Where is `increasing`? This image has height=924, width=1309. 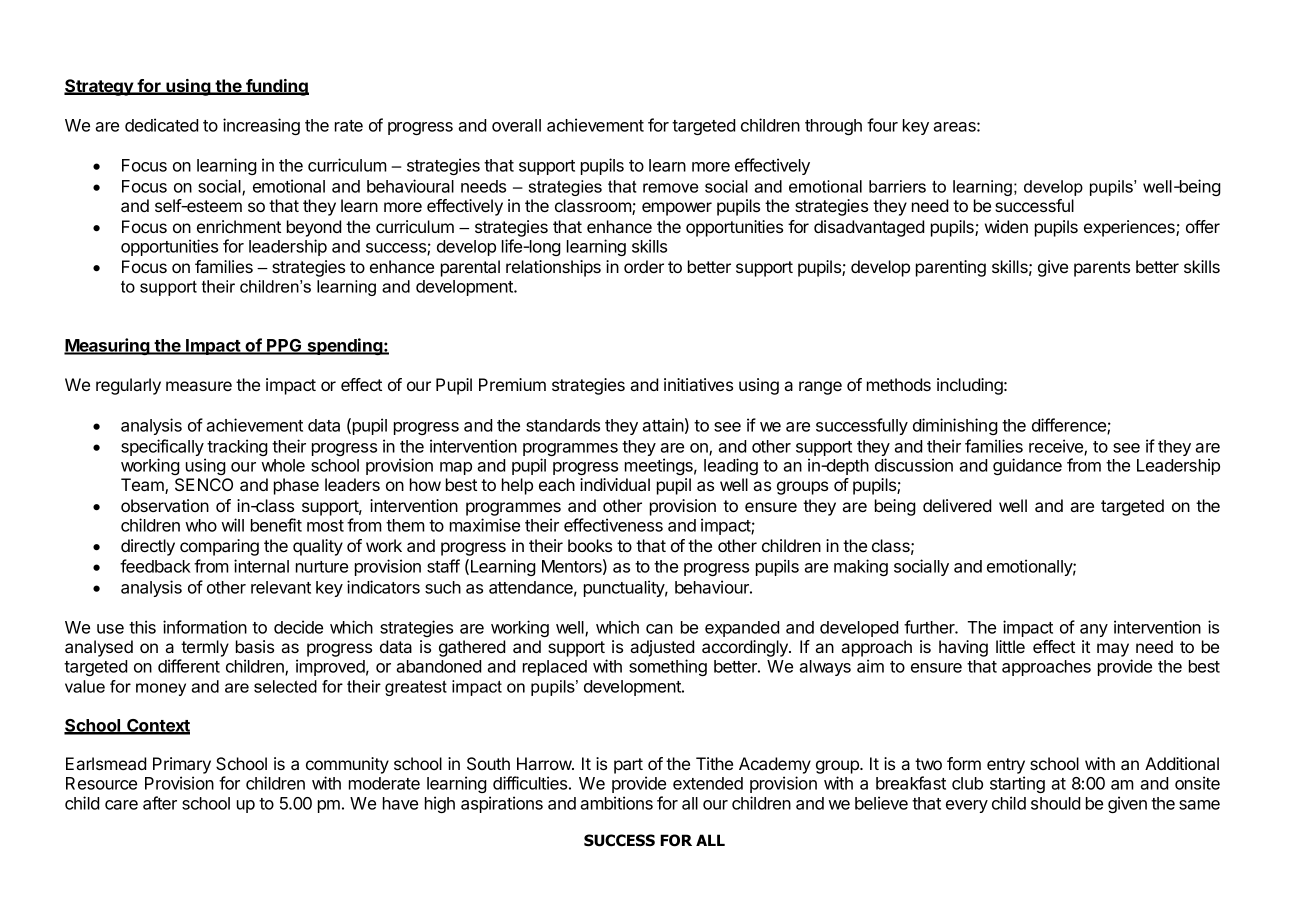
increasing is located at coordinates (261, 126).
